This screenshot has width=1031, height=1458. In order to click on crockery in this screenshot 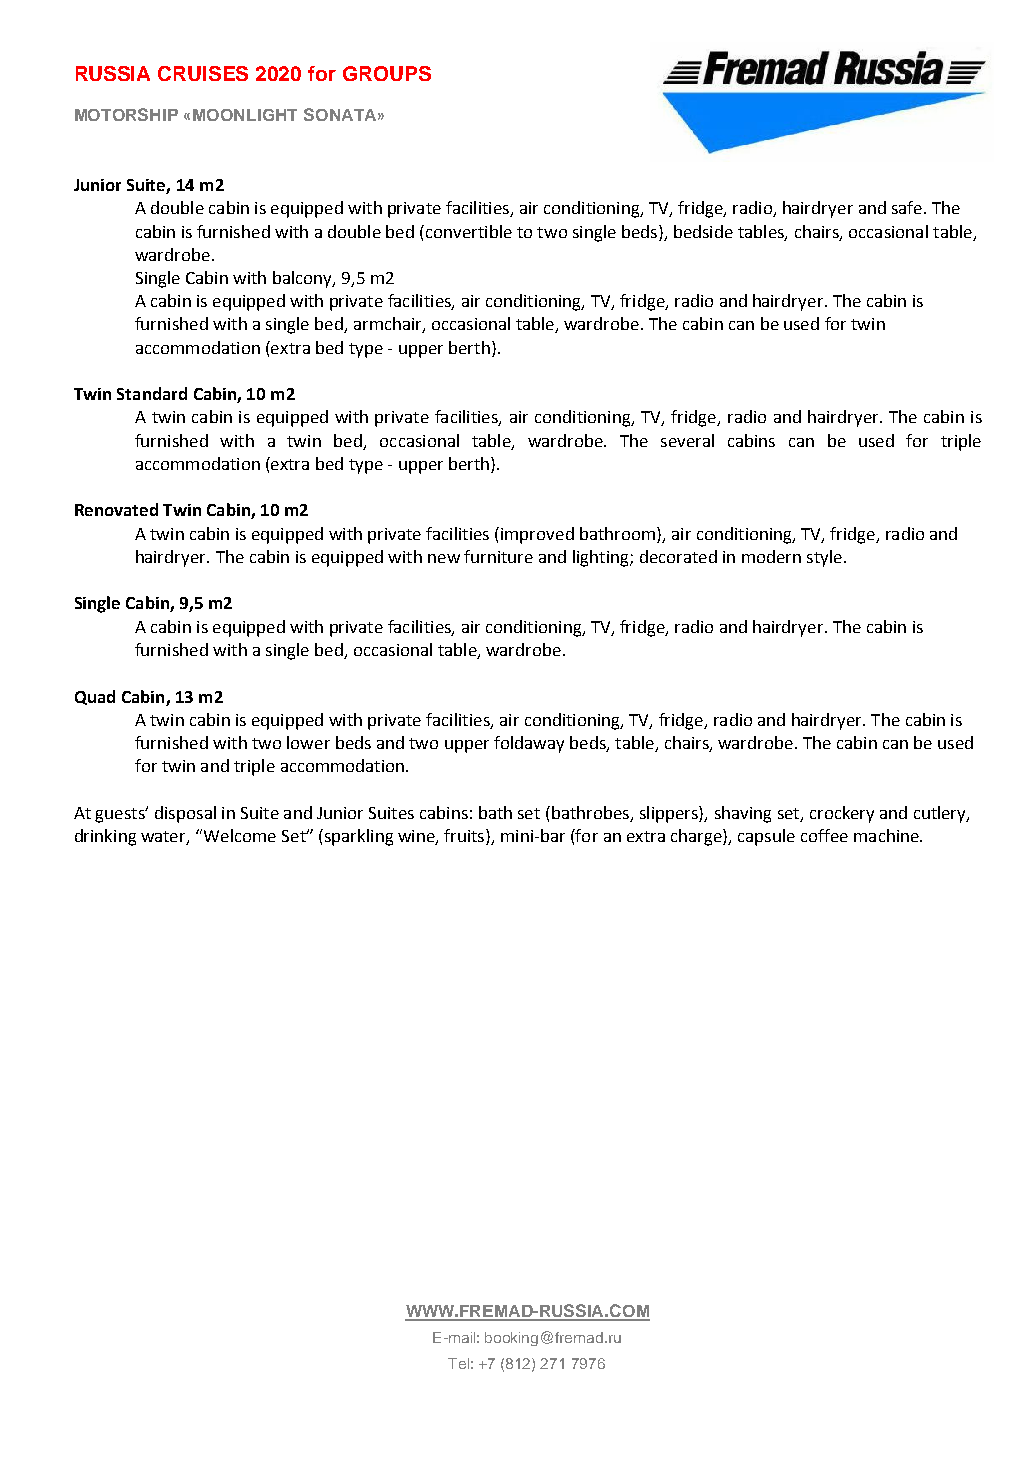, I will do `click(842, 814)`.
